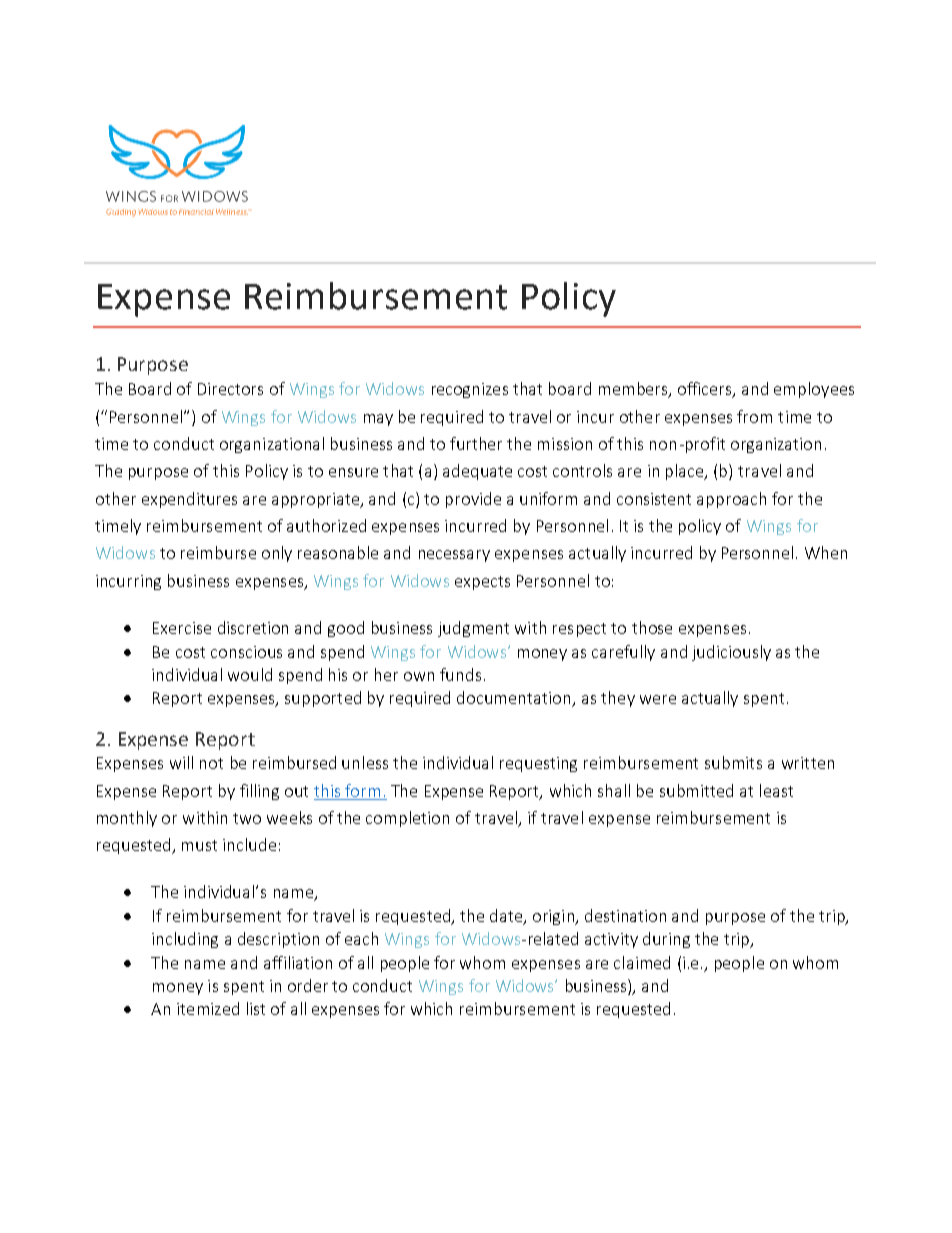 The height and width of the screenshot is (1233, 952). Describe the element at coordinates (754, 416) in the screenshot. I see `from` at that location.
